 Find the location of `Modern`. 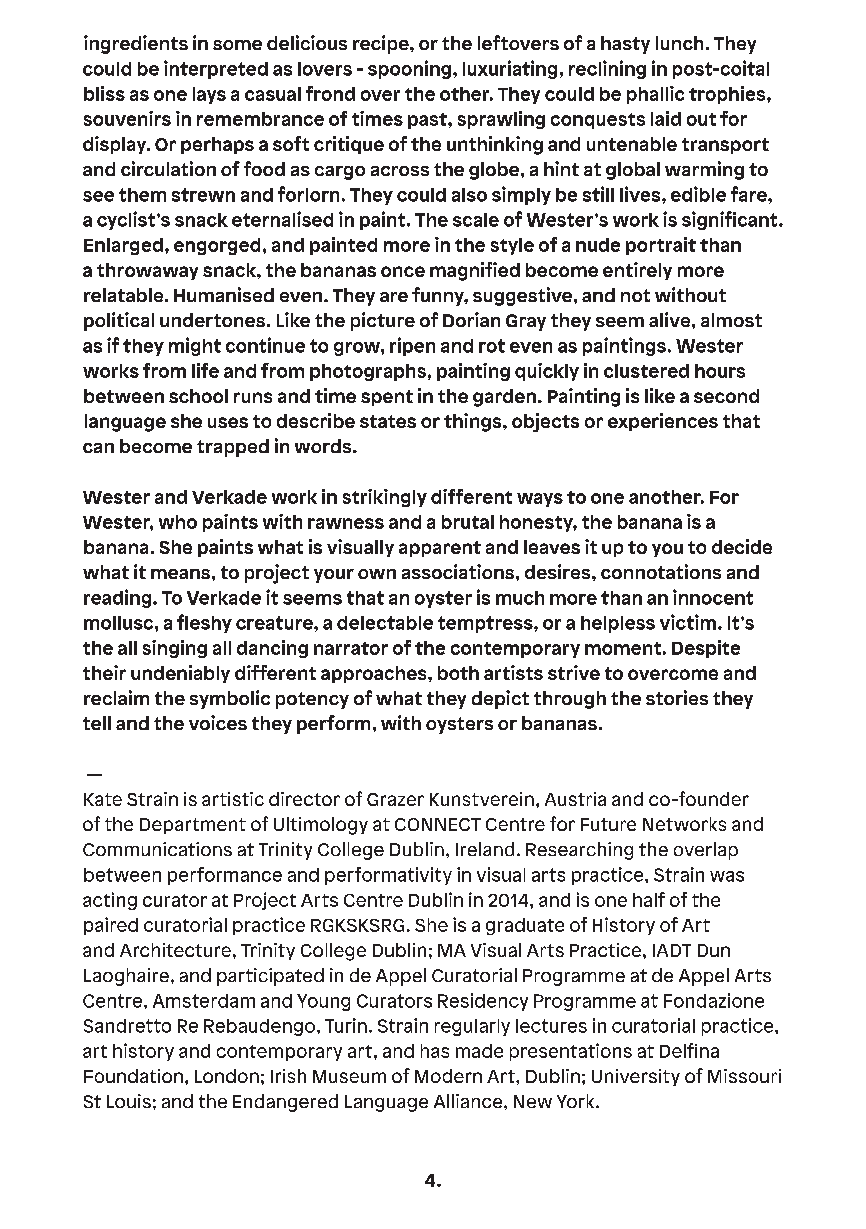

Modern is located at coordinates (448, 1076).
